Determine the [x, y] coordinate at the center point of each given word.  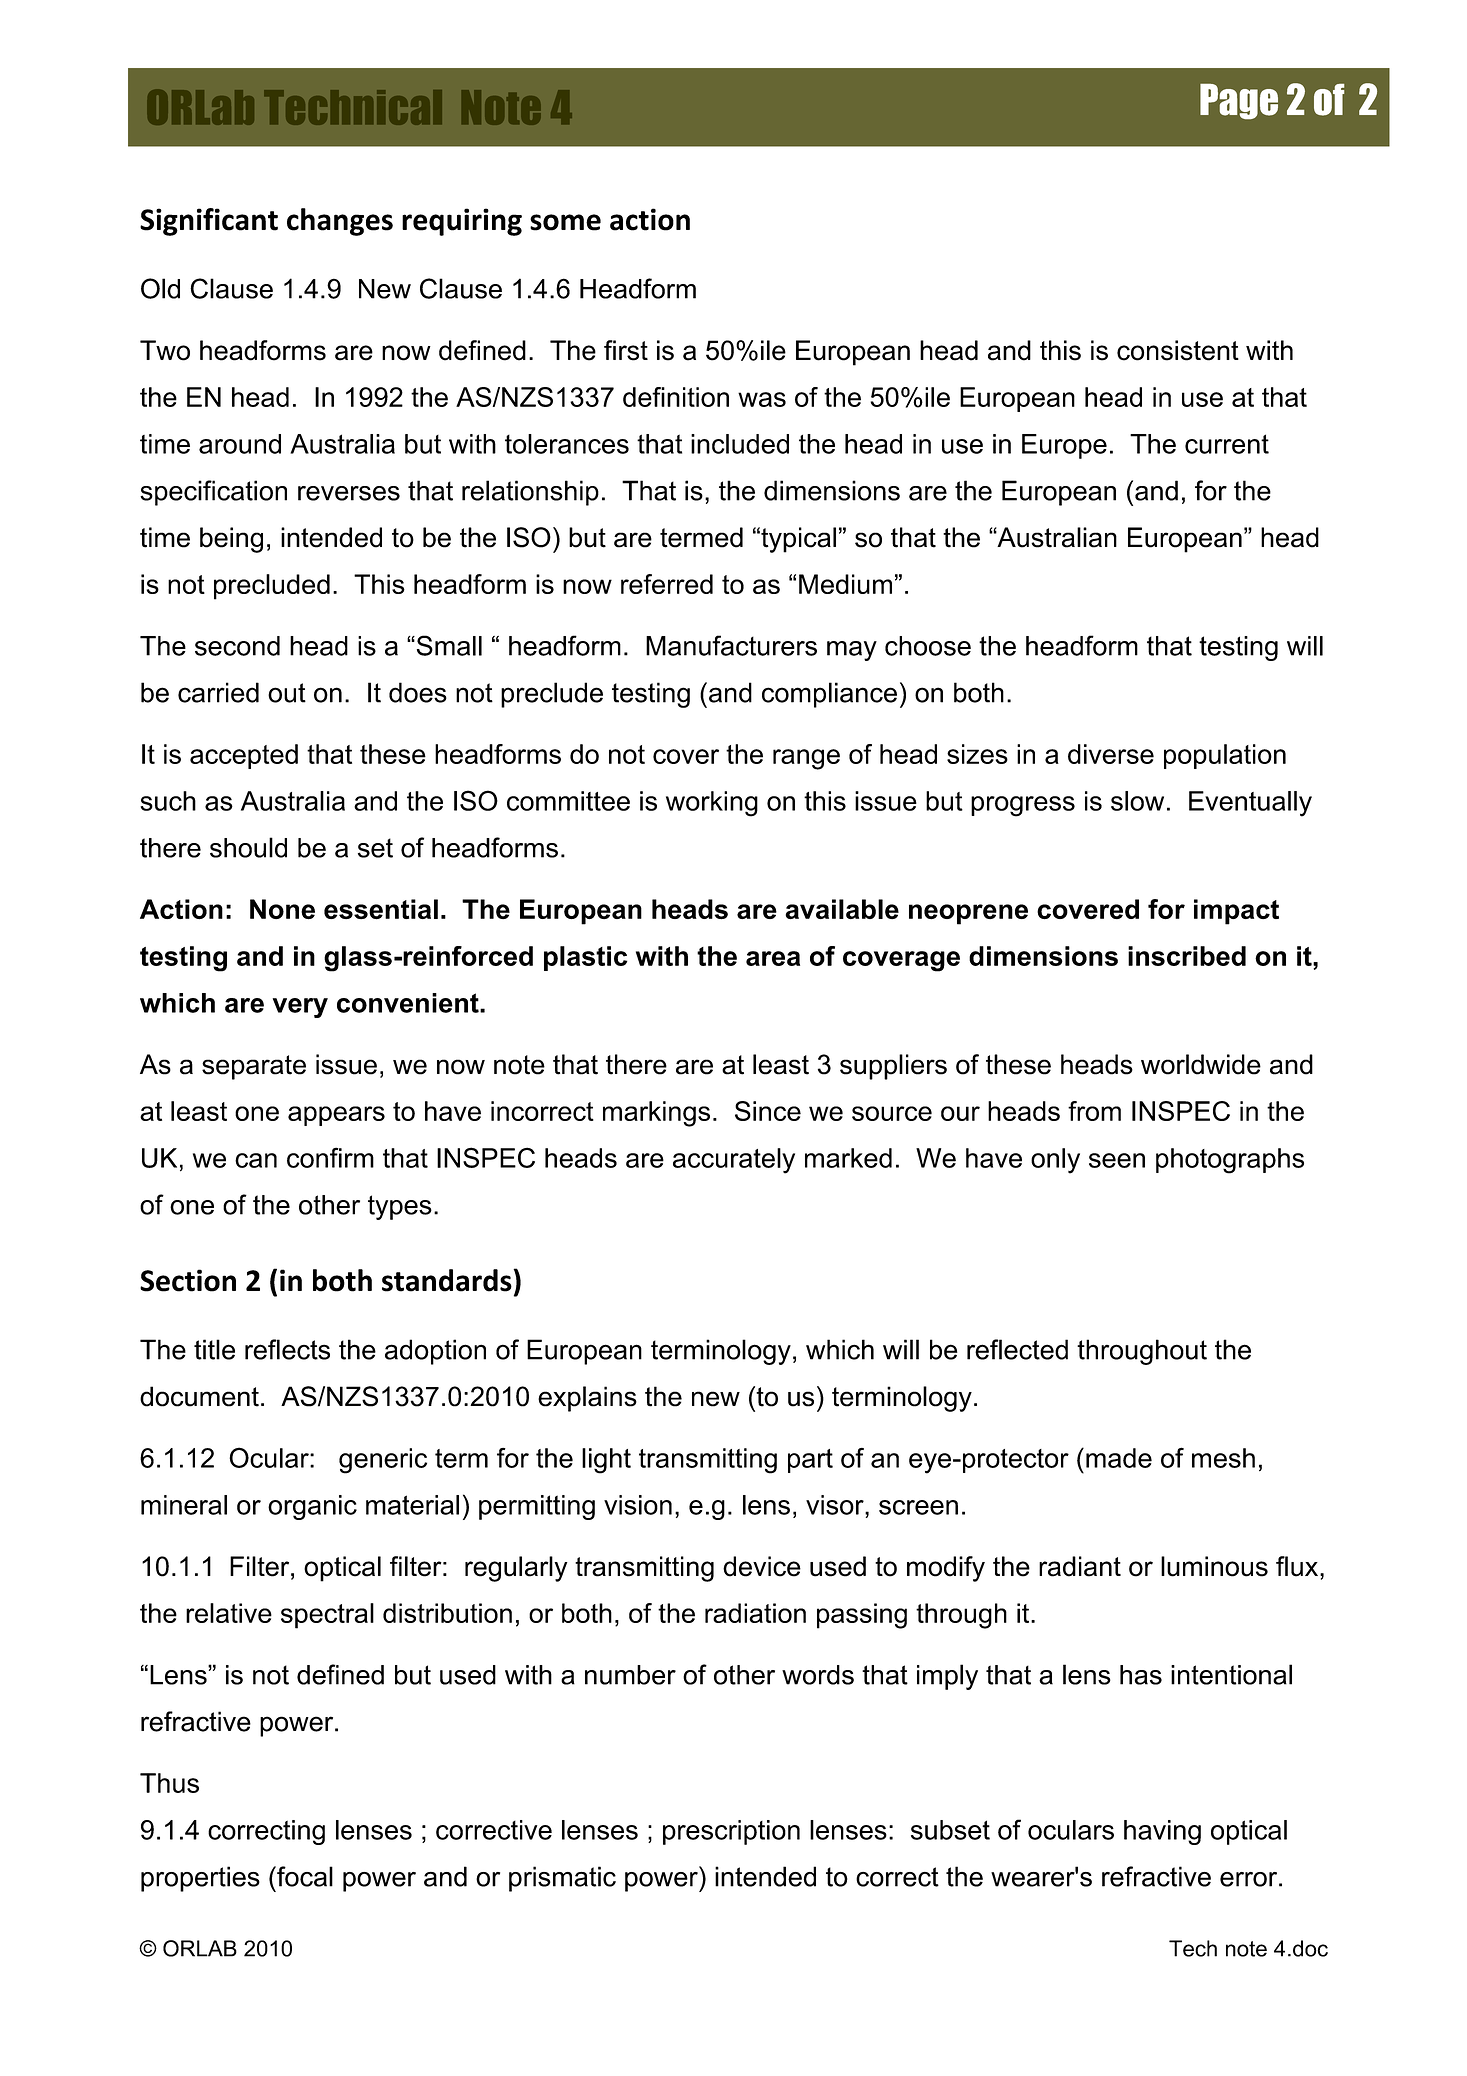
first [626, 350]
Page [1239, 101]
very [300, 1008]
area [773, 958]
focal [304, 1876]
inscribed [1187, 956]
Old [160, 288]
